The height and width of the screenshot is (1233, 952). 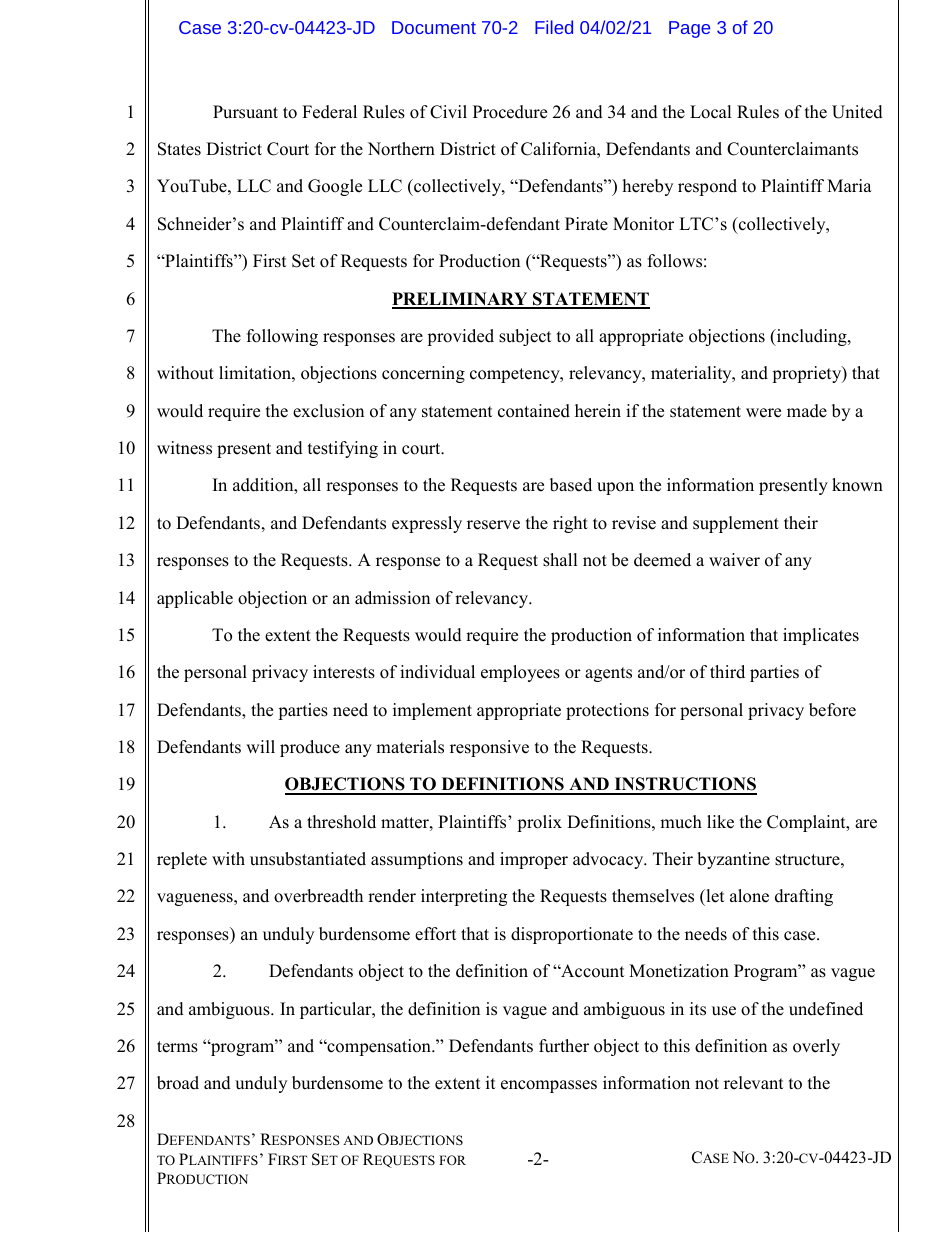 What do you see at coordinates (245, 112) in the screenshot?
I see `Pursuant` at bounding box center [245, 112].
